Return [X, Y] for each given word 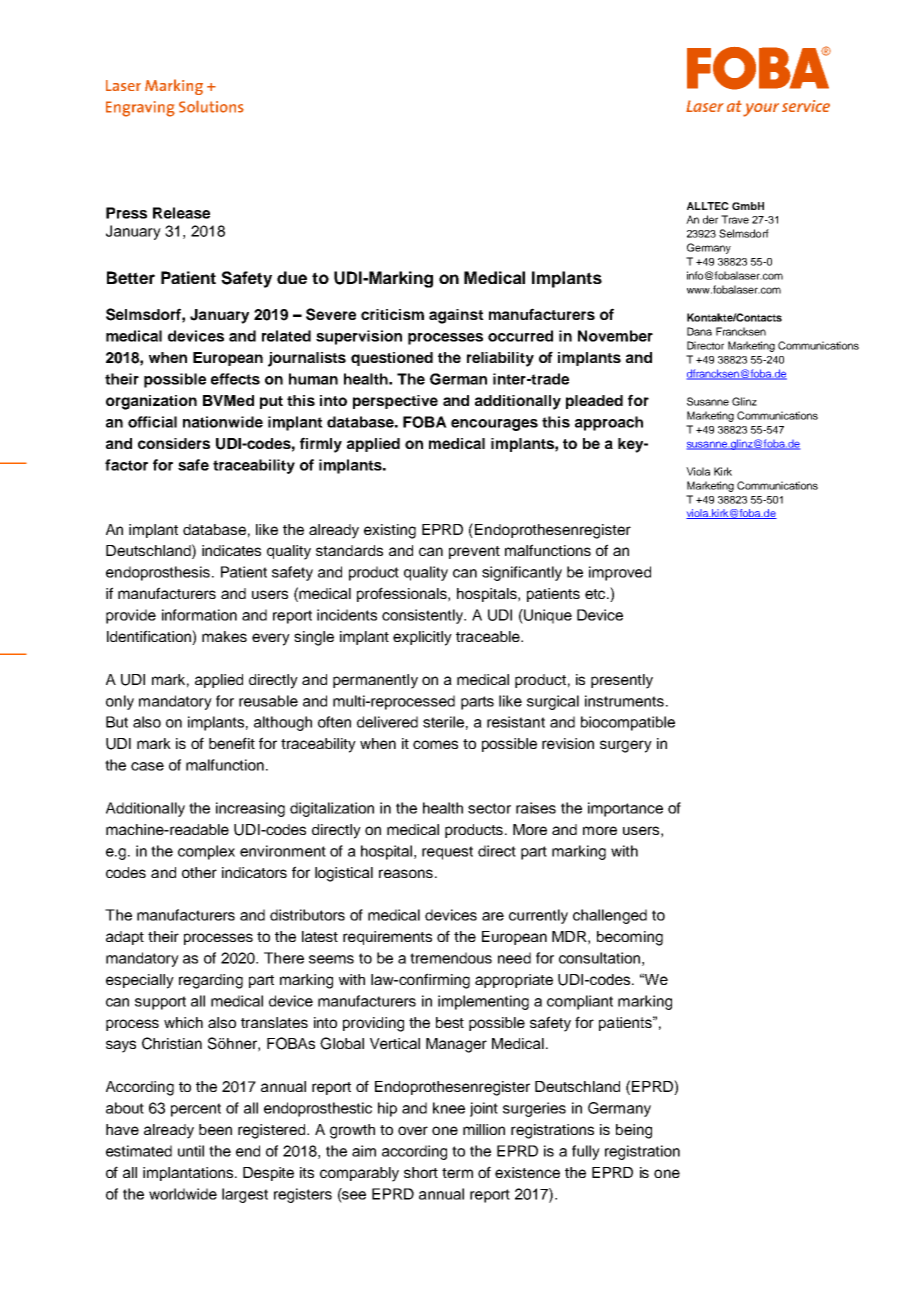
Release [181, 213]
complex [206, 852]
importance [625, 809]
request [447, 853]
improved [620, 573]
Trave [735, 219]
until [191, 1151]
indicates [231, 550]
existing [390, 531]
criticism [392, 314]
